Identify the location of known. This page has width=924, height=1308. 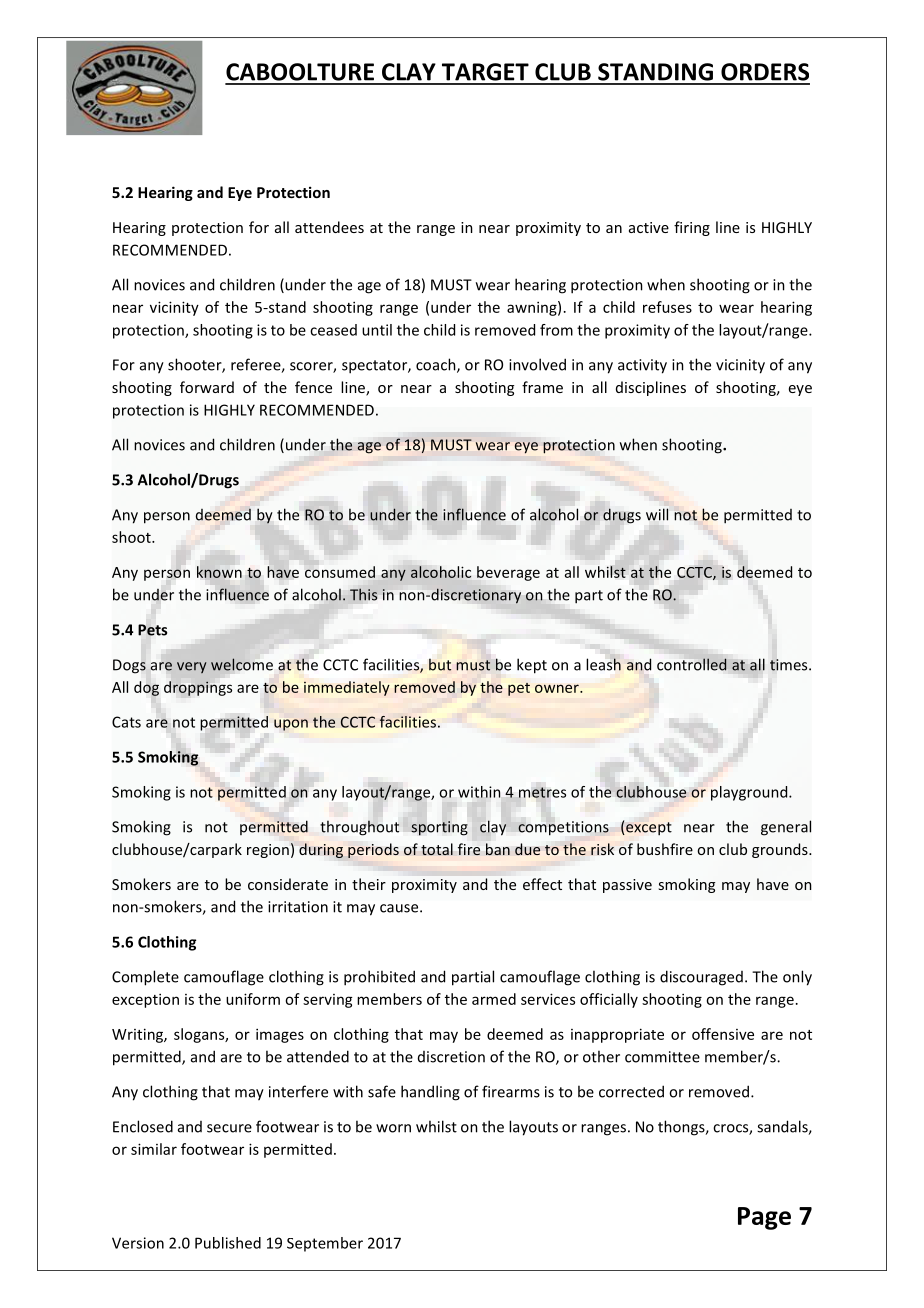
(219, 572).
